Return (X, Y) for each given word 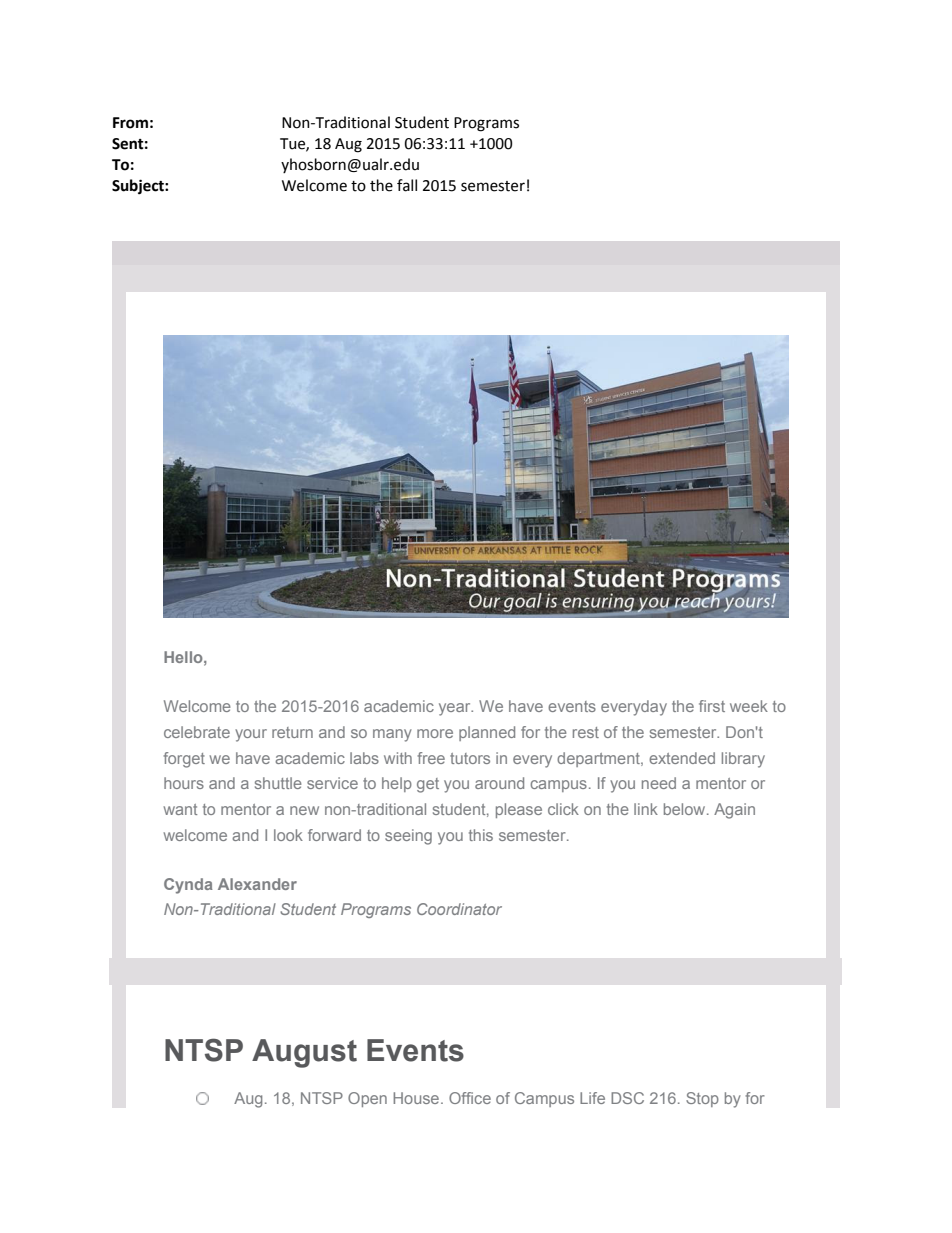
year (456, 709)
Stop (702, 1099)
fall (407, 185)
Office (470, 1098)
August (304, 1053)
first (712, 706)
